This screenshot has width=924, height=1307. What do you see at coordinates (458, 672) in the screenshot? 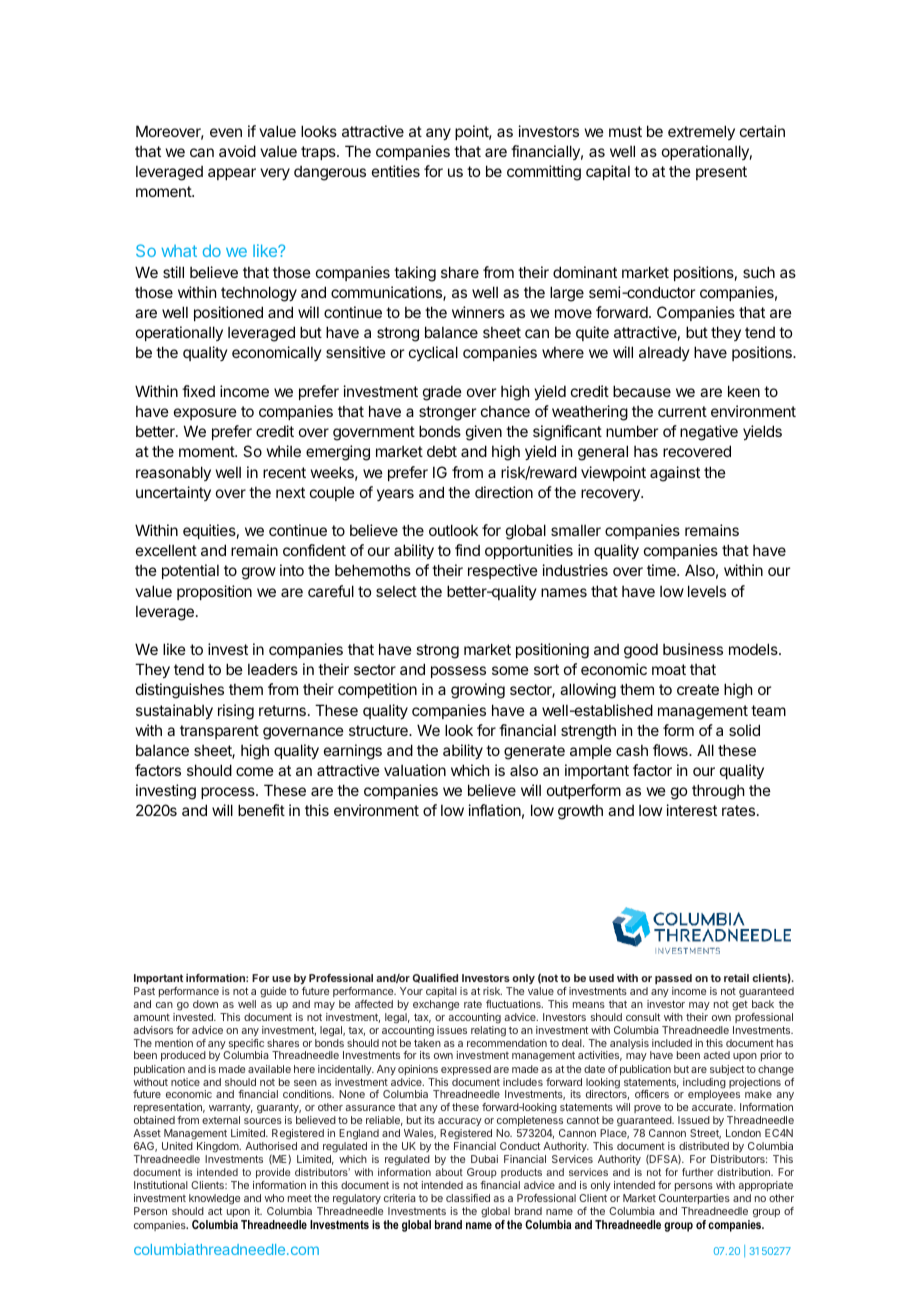
I see `possess` at bounding box center [458, 672].
